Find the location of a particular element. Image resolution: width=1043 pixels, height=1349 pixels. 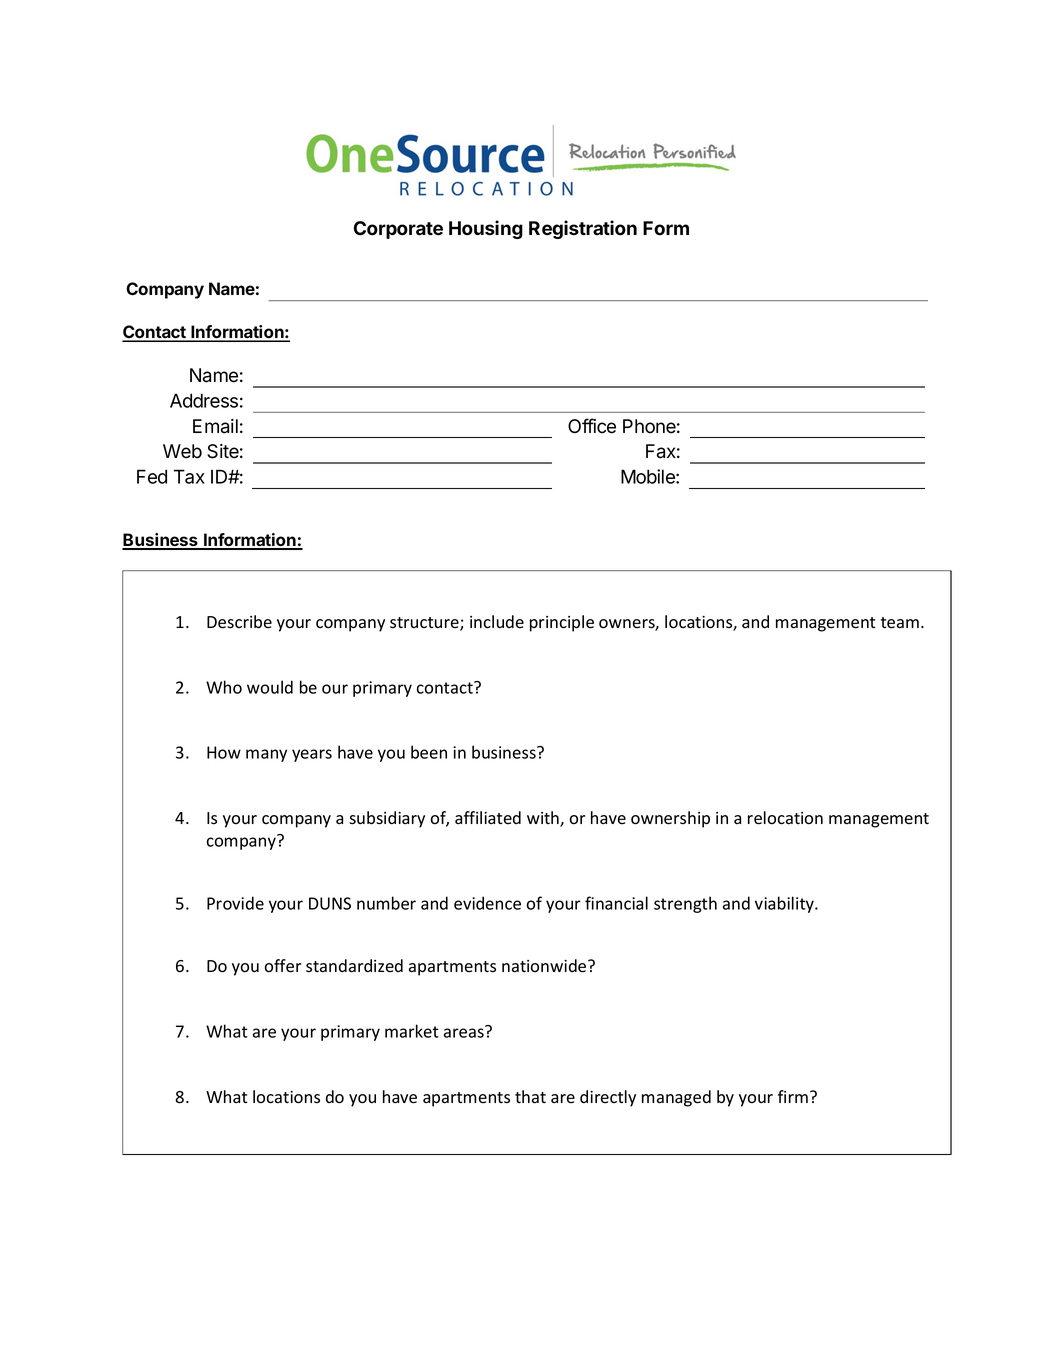

many is located at coordinates (266, 755).
